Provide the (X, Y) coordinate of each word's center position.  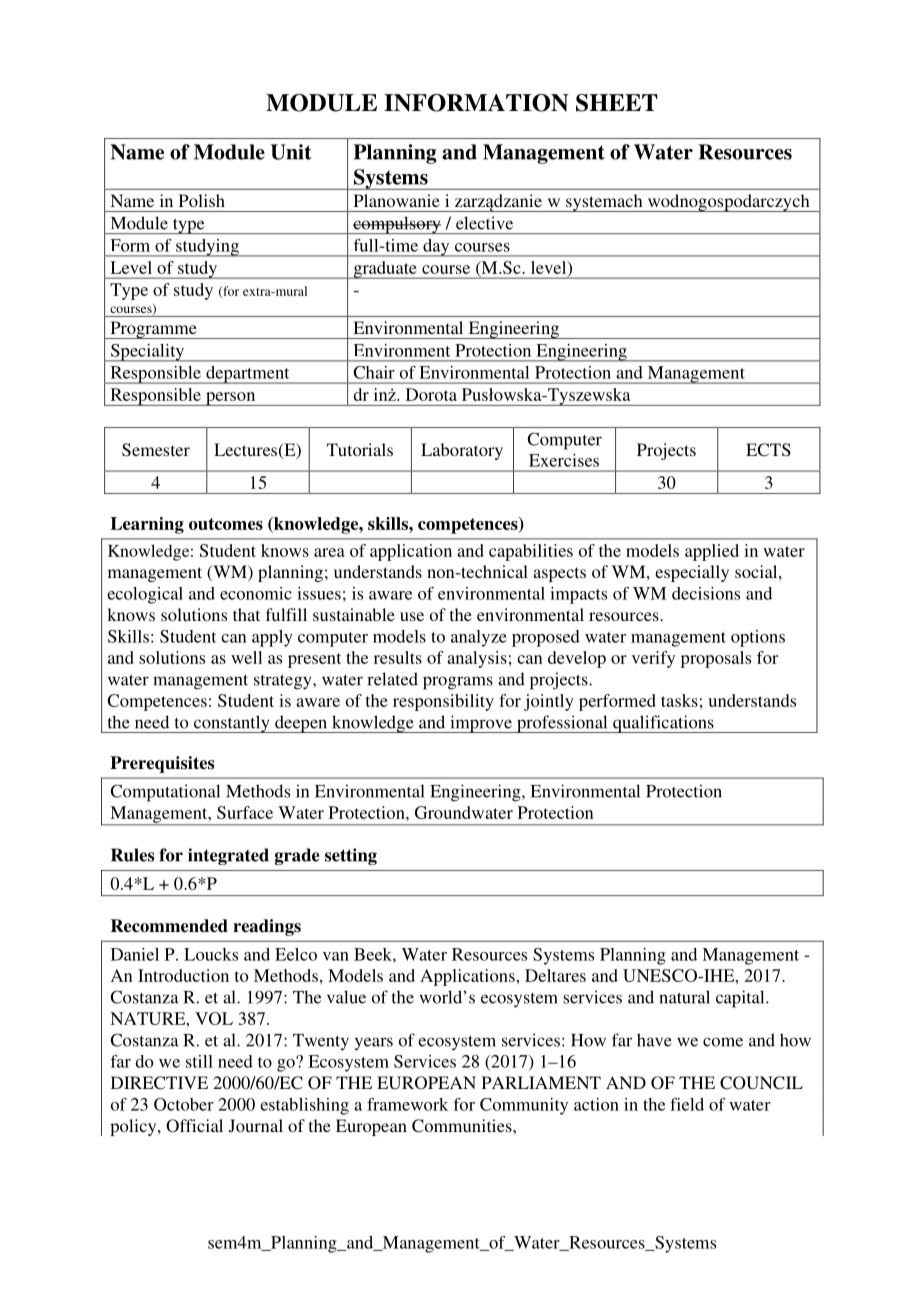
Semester (156, 450)
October (184, 1104)
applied (712, 552)
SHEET (617, 103)
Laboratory (462, 451)
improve (481, 724)
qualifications (663, 724)
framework (407, 1104)
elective (484, 223)
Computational (165, 793)
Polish (202, 200)
